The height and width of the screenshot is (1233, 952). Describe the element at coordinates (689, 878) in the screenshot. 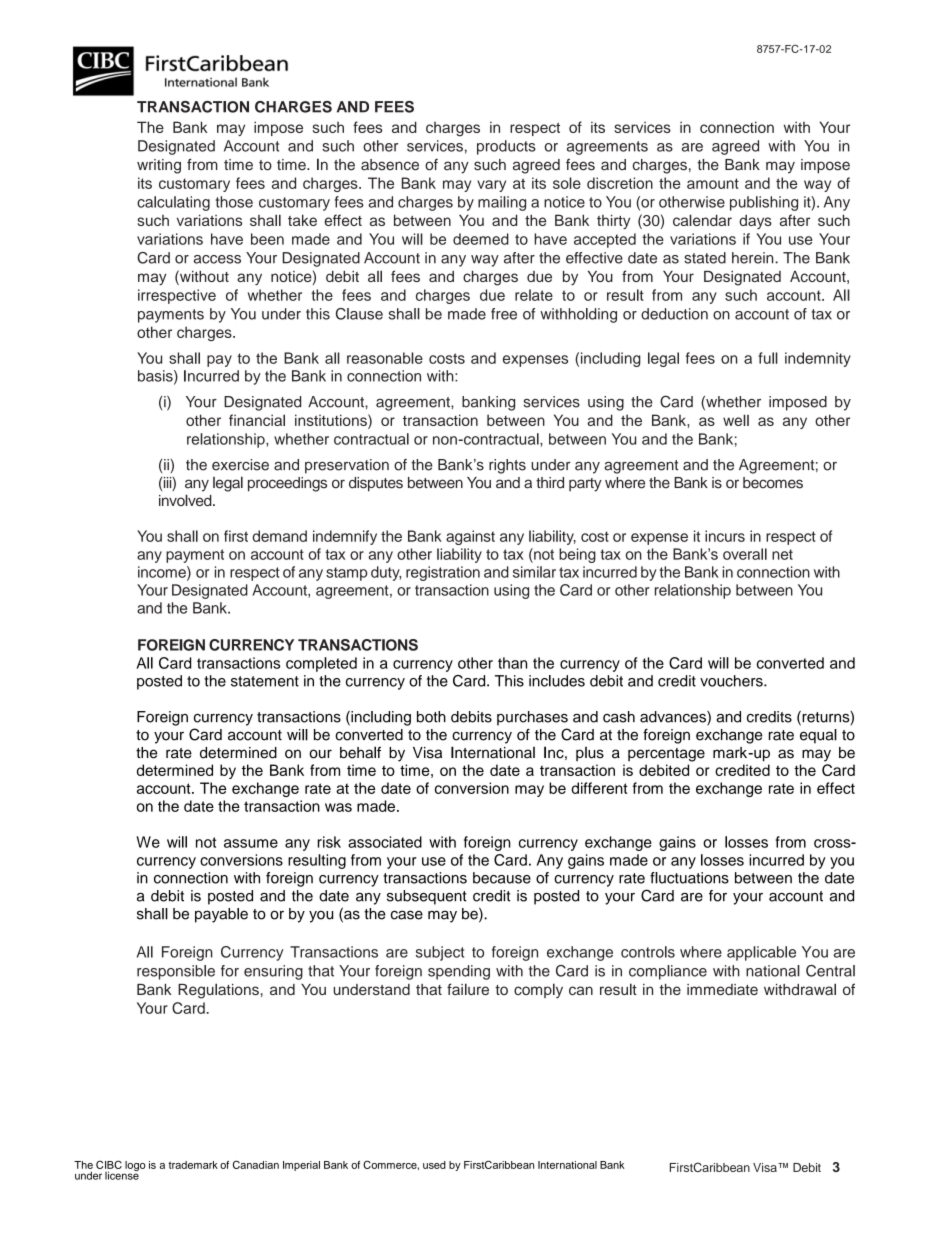

I see `fluctuations` at that location.
